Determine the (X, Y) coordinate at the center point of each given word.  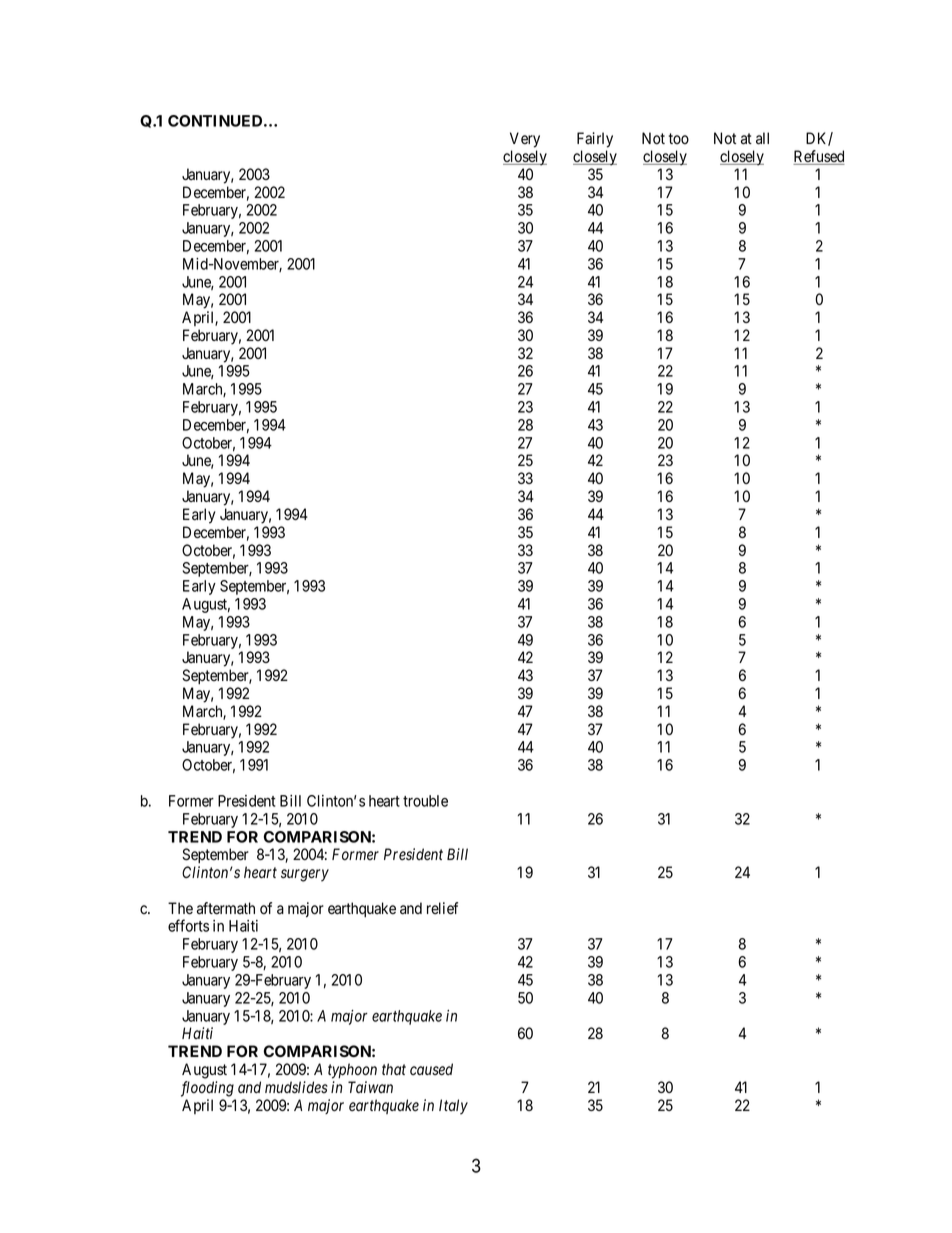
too (679, 138)
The (180, 908)
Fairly (595, 140)
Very (525, 140)
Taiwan (370, 1087)
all (762, 138)
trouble (425, 801)
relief (442, 908)
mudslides (296, 1087)
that (394, 1069)
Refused (819, 157)
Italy (453, 1107)
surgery (305, 875)
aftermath (226, 908)
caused (431, 1069)
